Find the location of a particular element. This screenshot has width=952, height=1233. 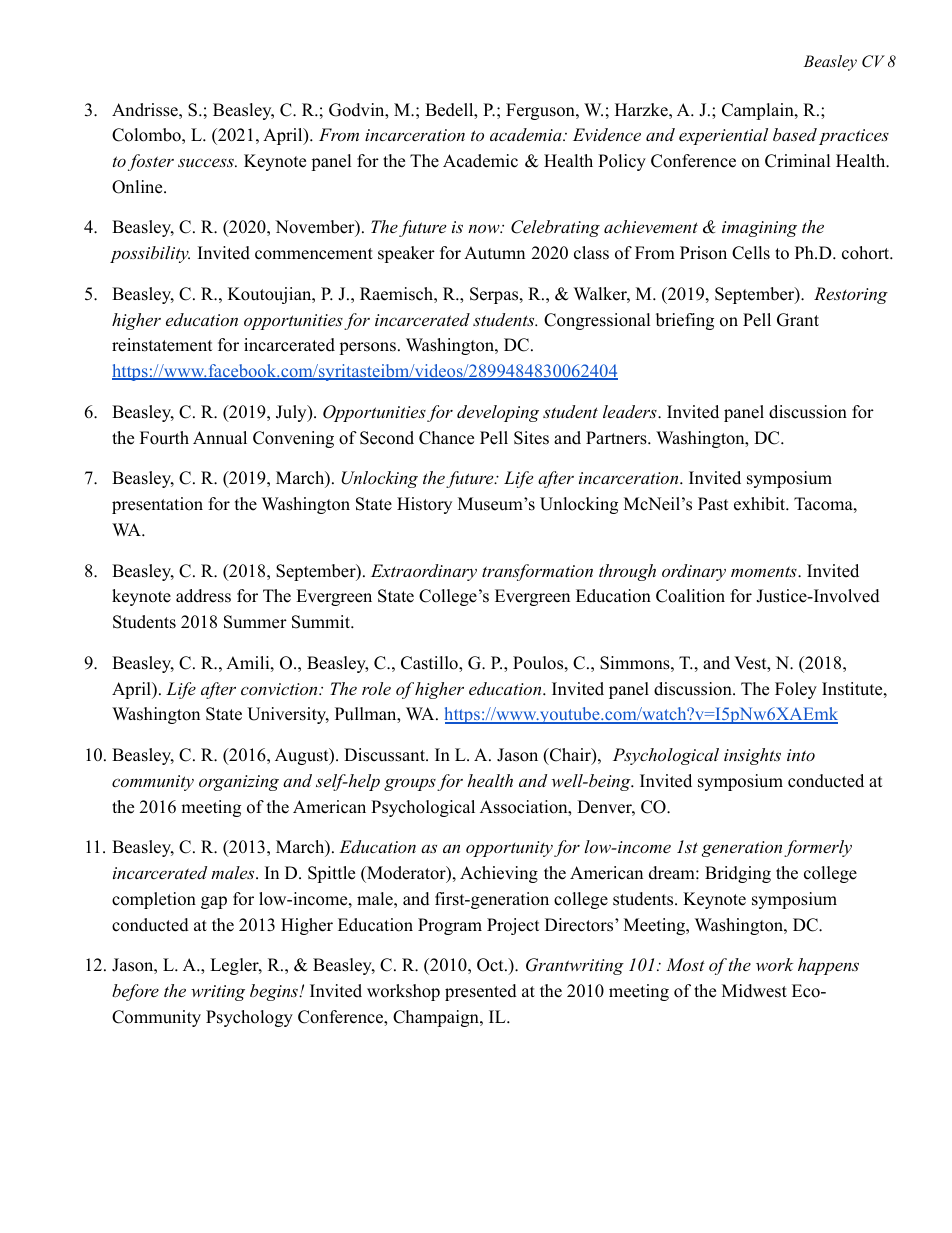

foster is located at coordinates (151, 162).
